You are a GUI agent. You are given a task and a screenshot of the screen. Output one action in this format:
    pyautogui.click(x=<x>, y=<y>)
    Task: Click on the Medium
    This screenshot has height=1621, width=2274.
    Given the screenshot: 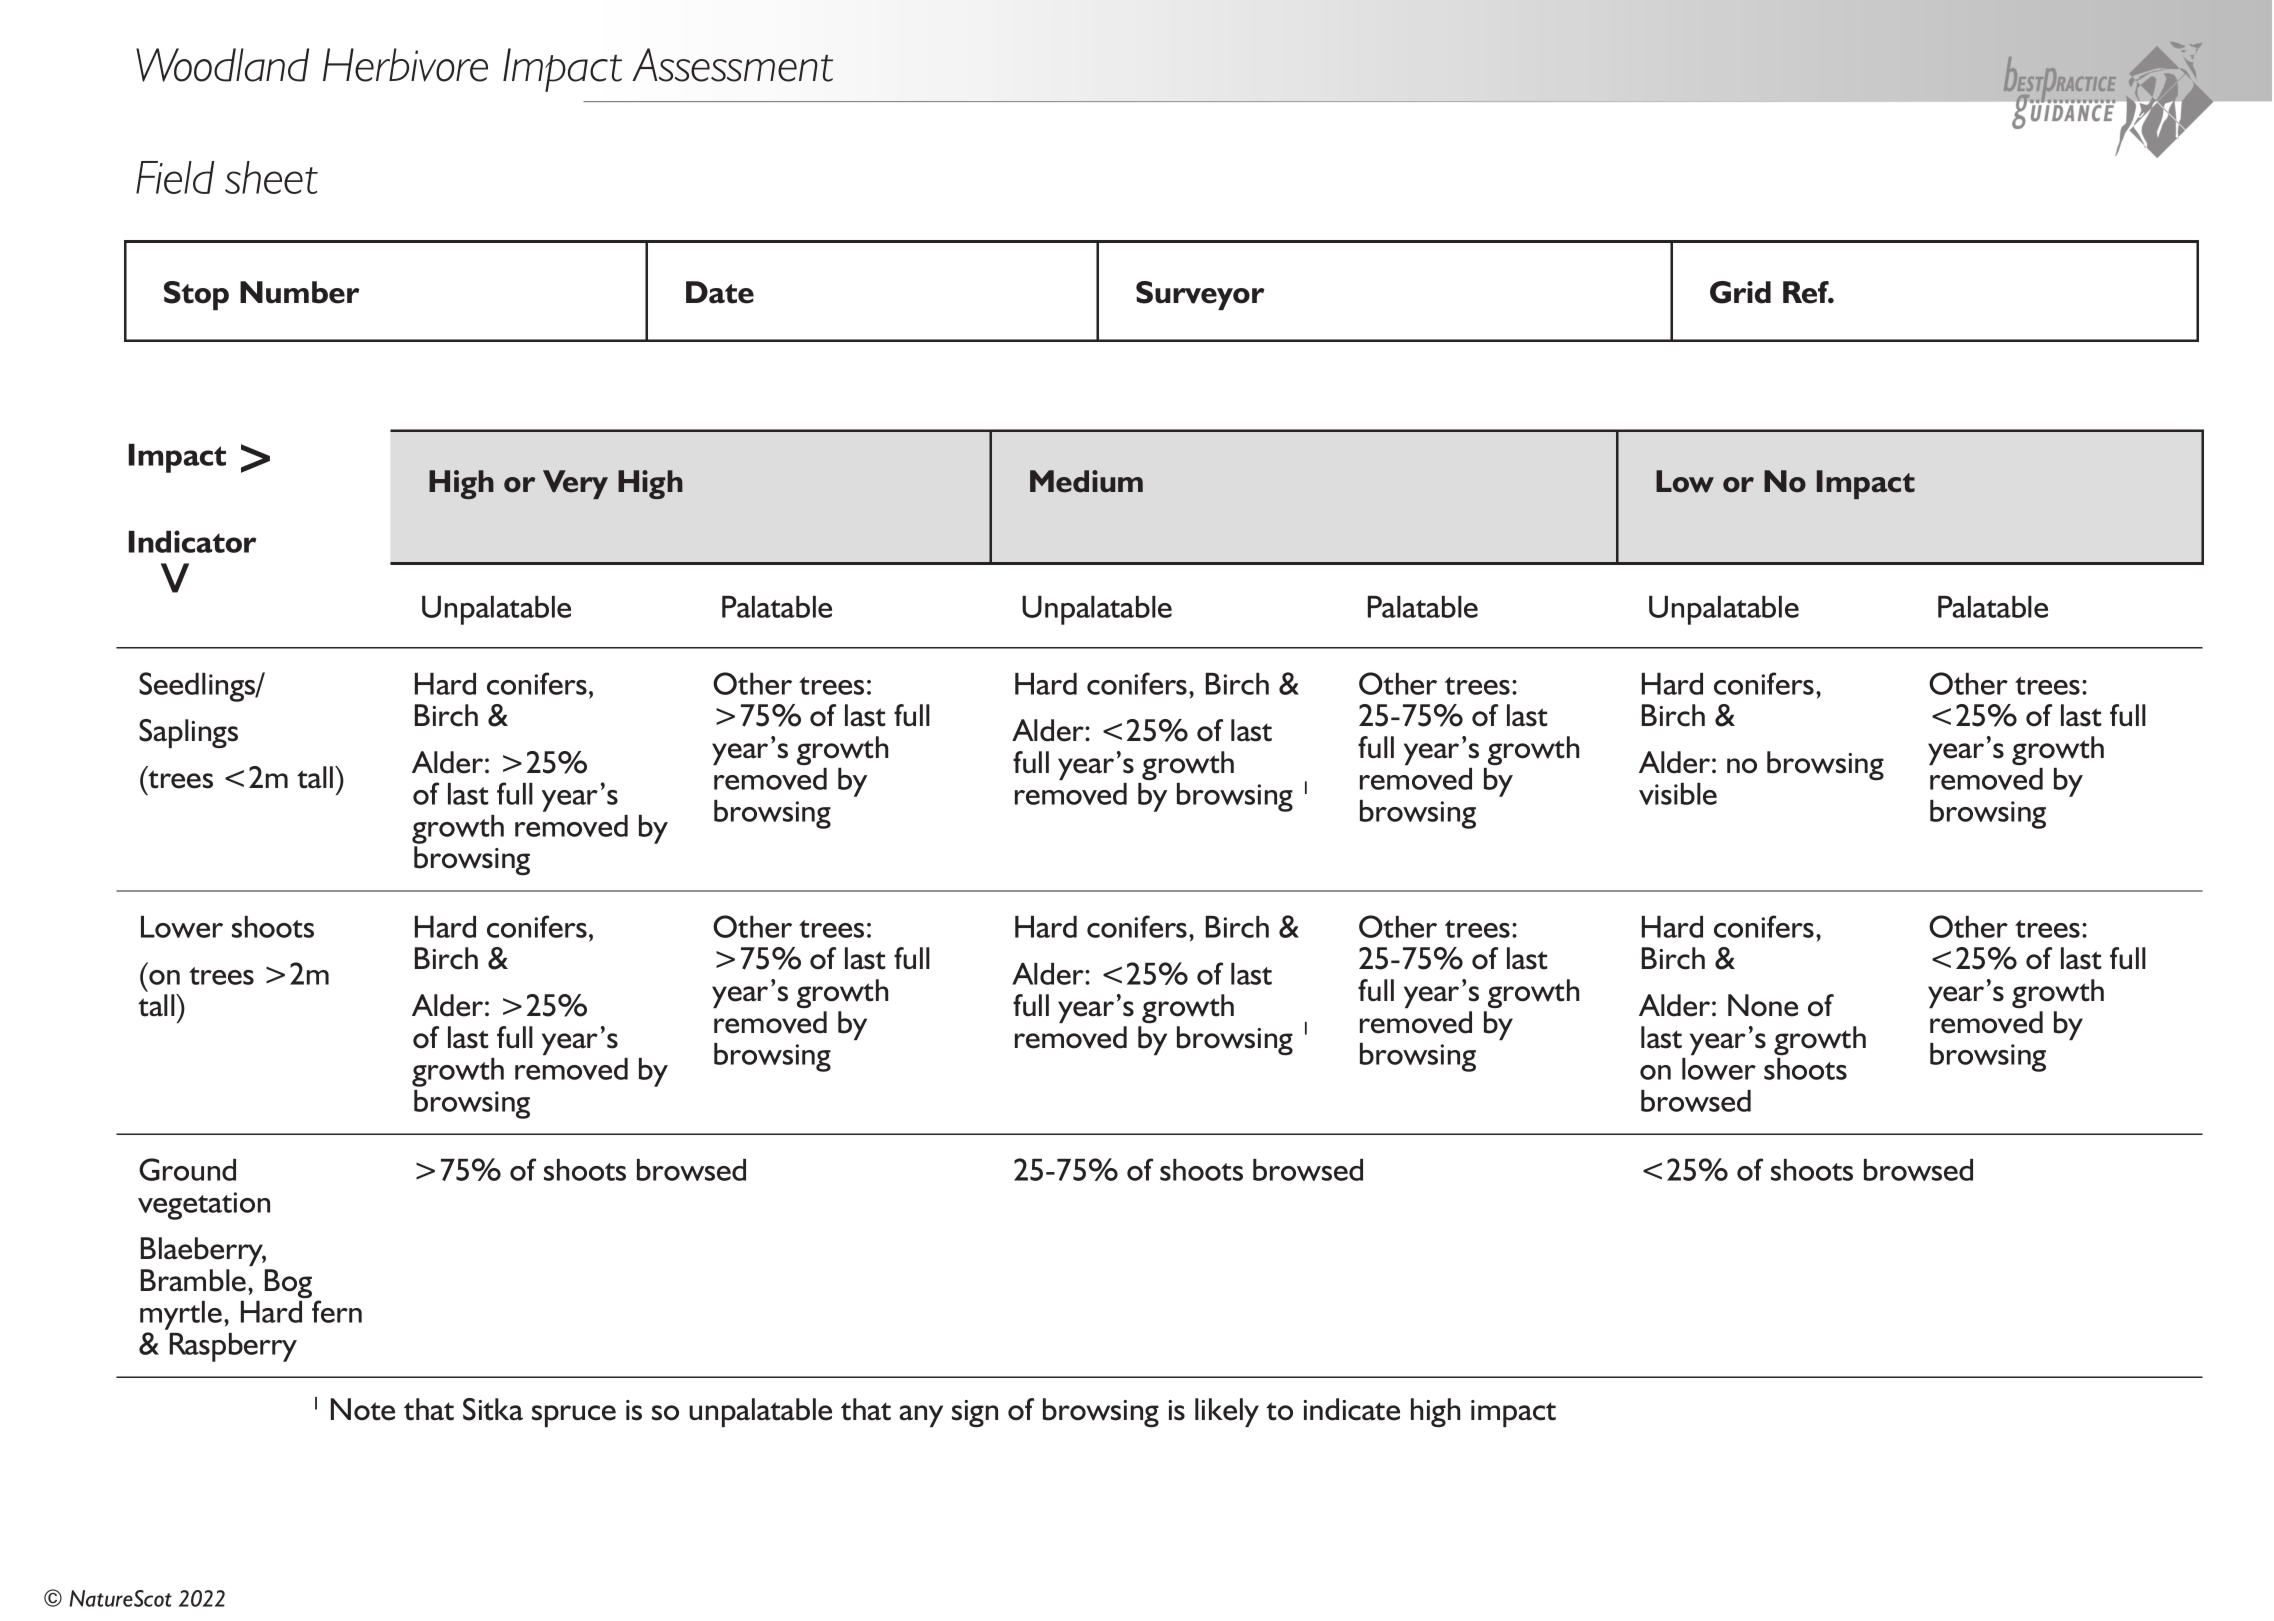 What is the action you would take?
    pyautogui.click(x=1086, y=481)
